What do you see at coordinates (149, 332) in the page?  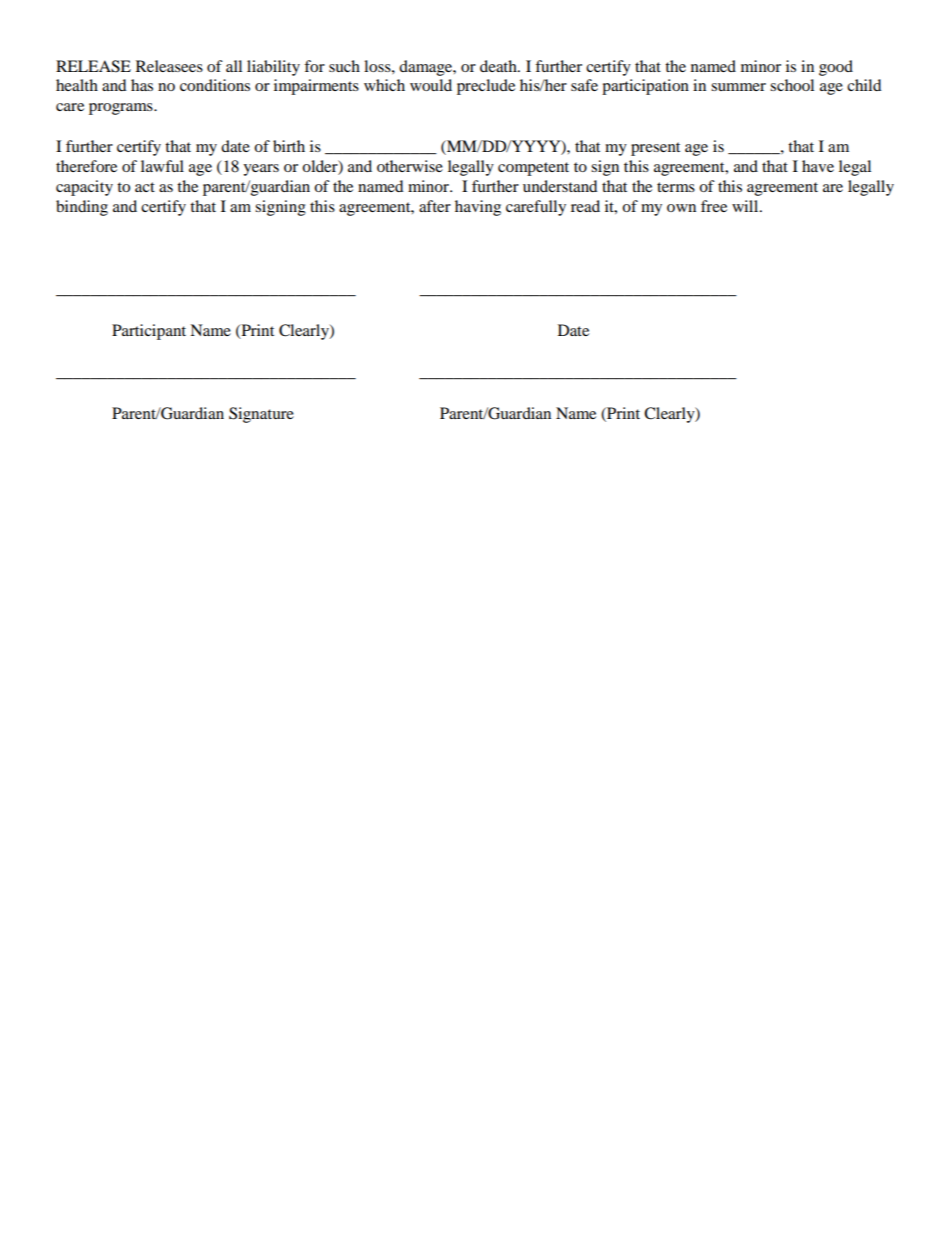 I see `Participant` at bounding box center [149, 332].
